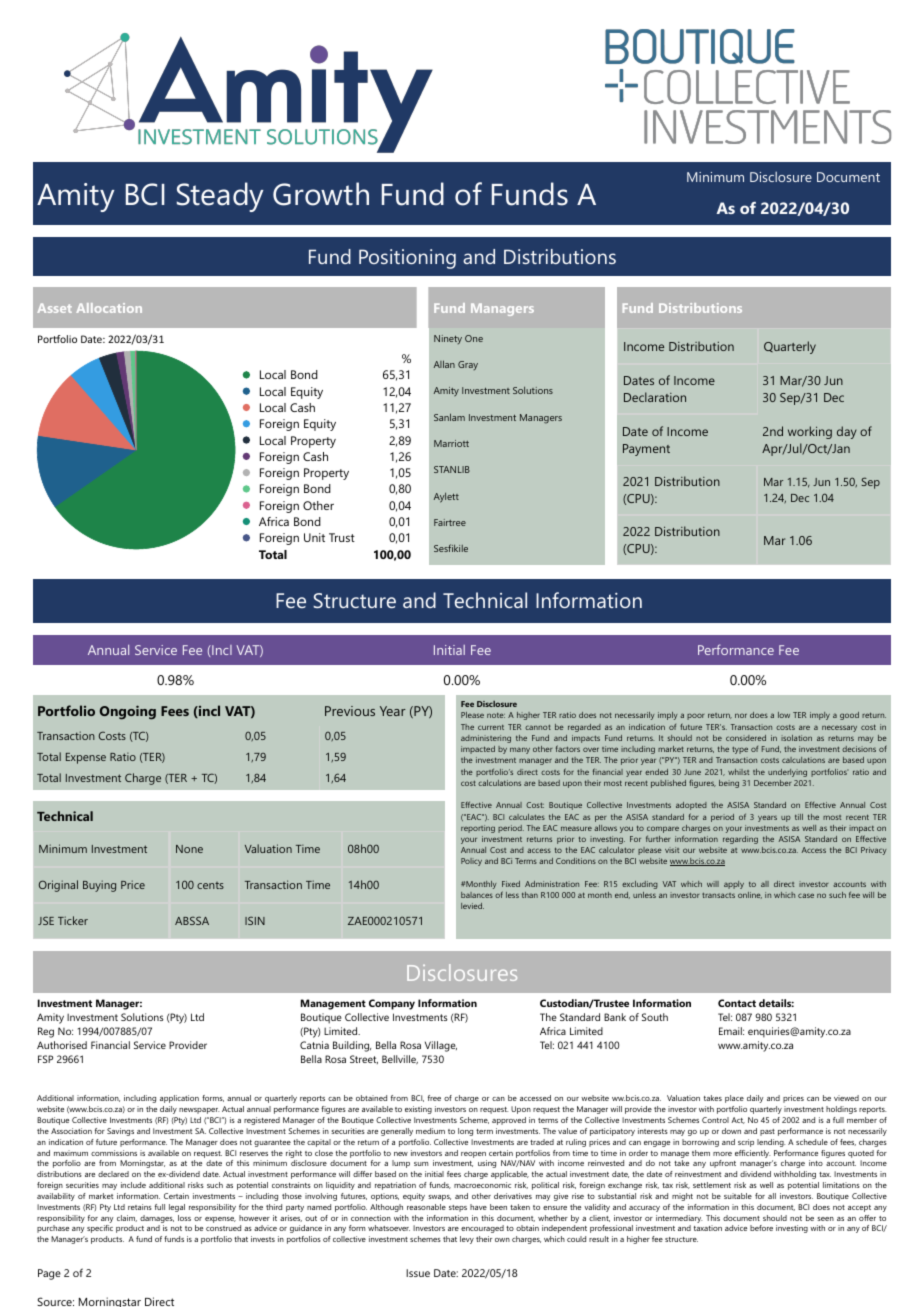 The height and width of the document is (1307, 924). I want to click on Unit, so click(314, 537).
